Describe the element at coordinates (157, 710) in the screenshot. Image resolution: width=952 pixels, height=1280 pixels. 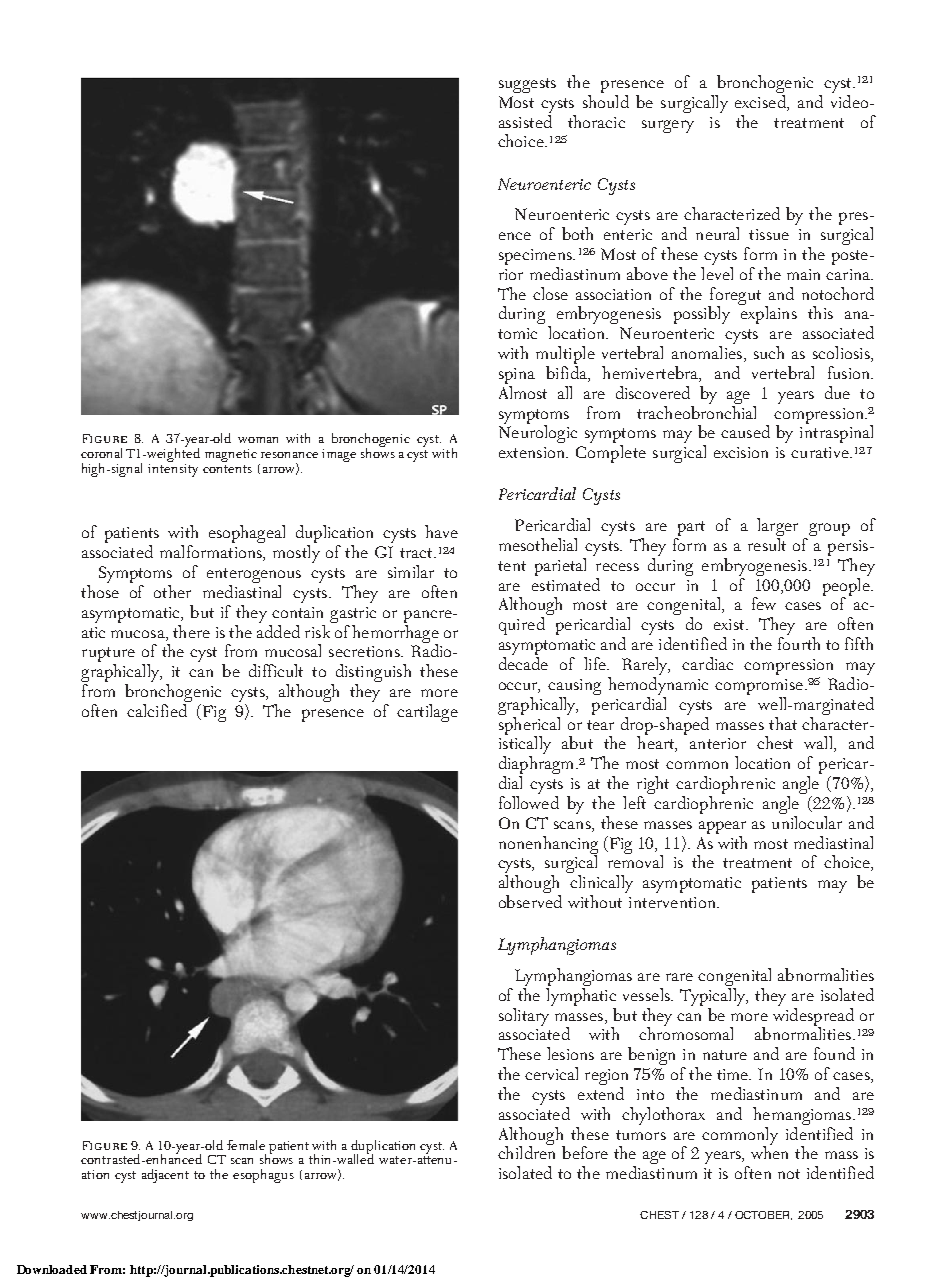
I see `calcified` at that location.
